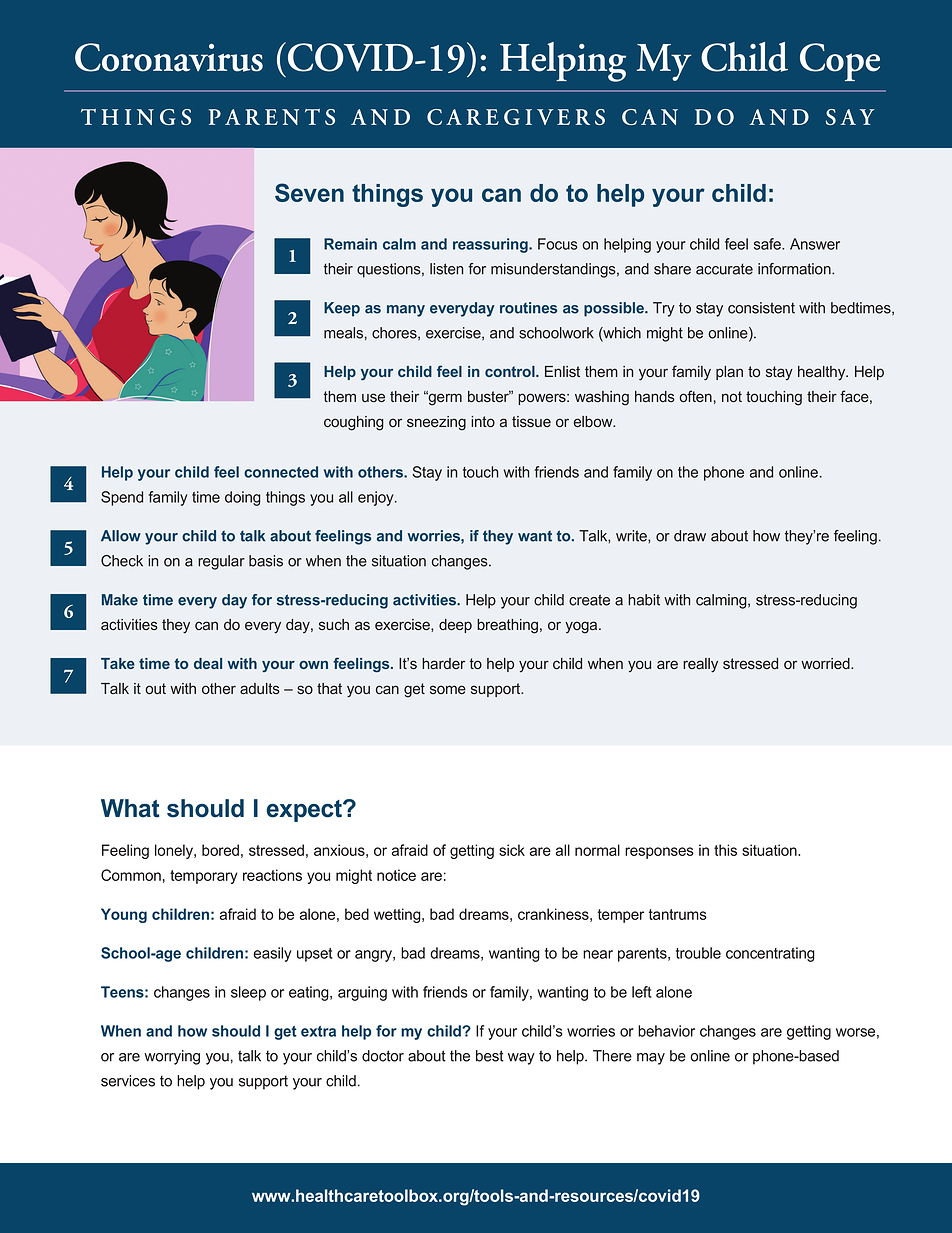 Image resolution: width=952 pixels, height=1233 pixels. I want to click on CAREGIVERS, so click(516, 117).
